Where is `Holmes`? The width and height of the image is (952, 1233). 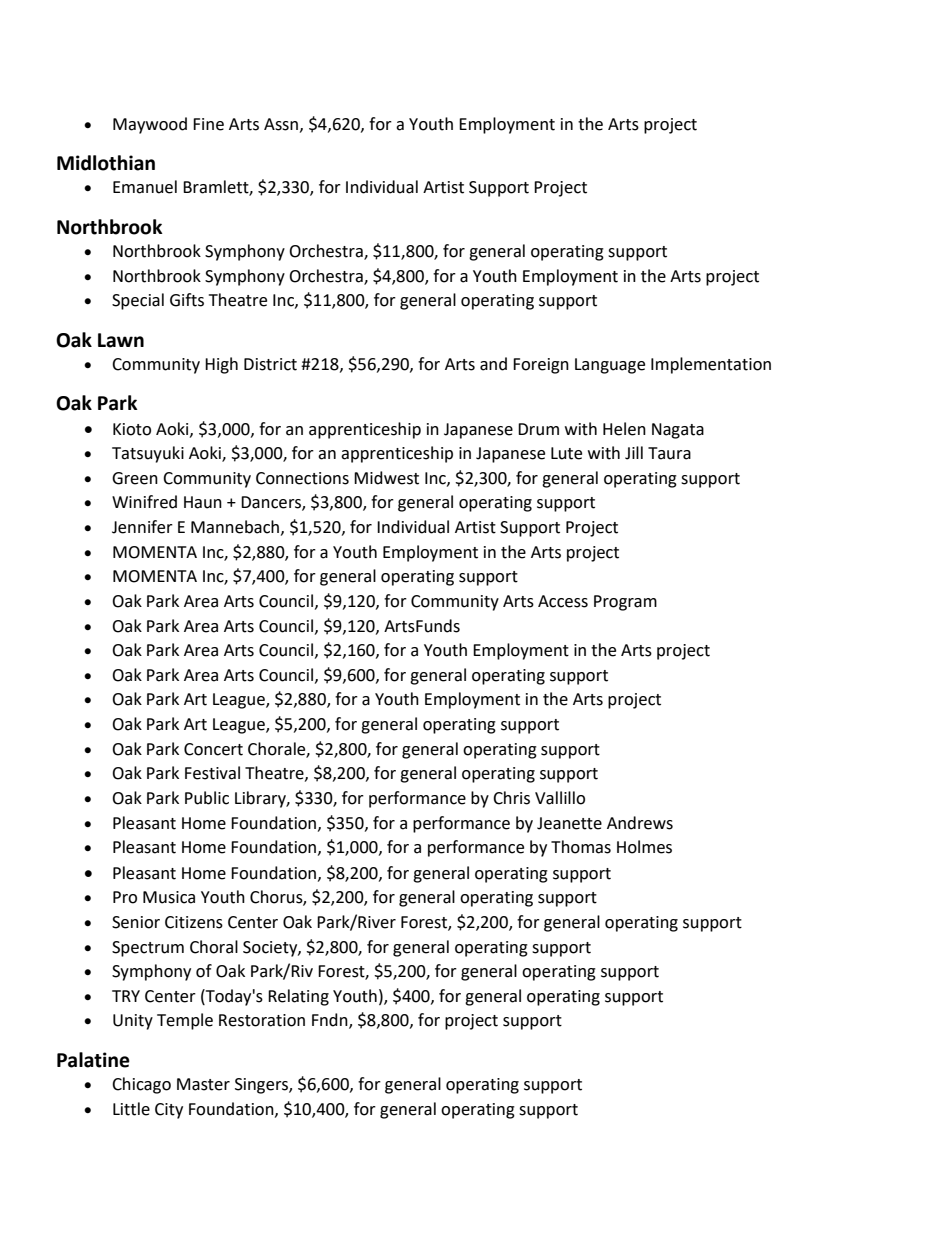 Holmes is located at coordinates (644, 847).
